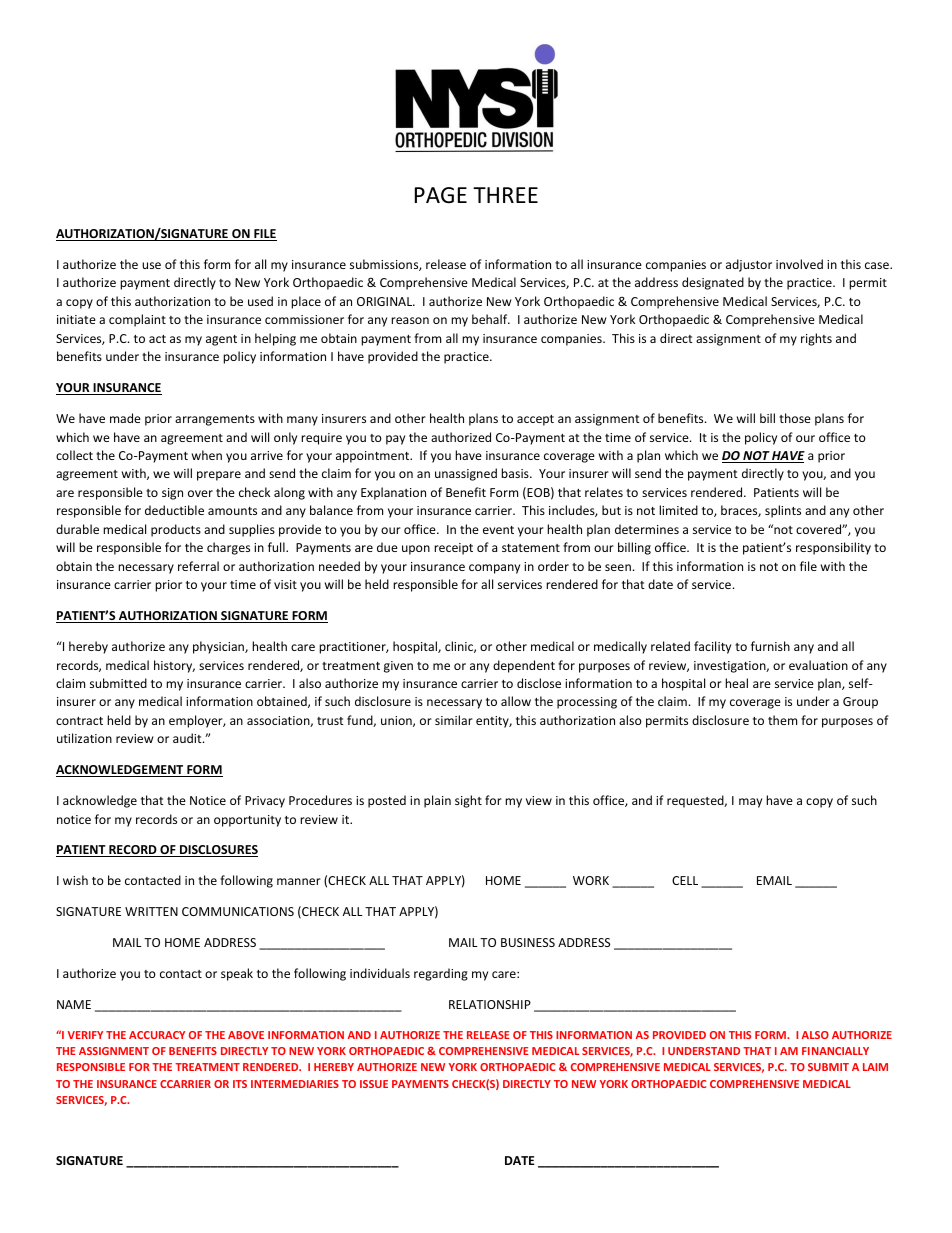  Describe the element at coordinates (799, 264) in the image. I see `involved` at that location.
